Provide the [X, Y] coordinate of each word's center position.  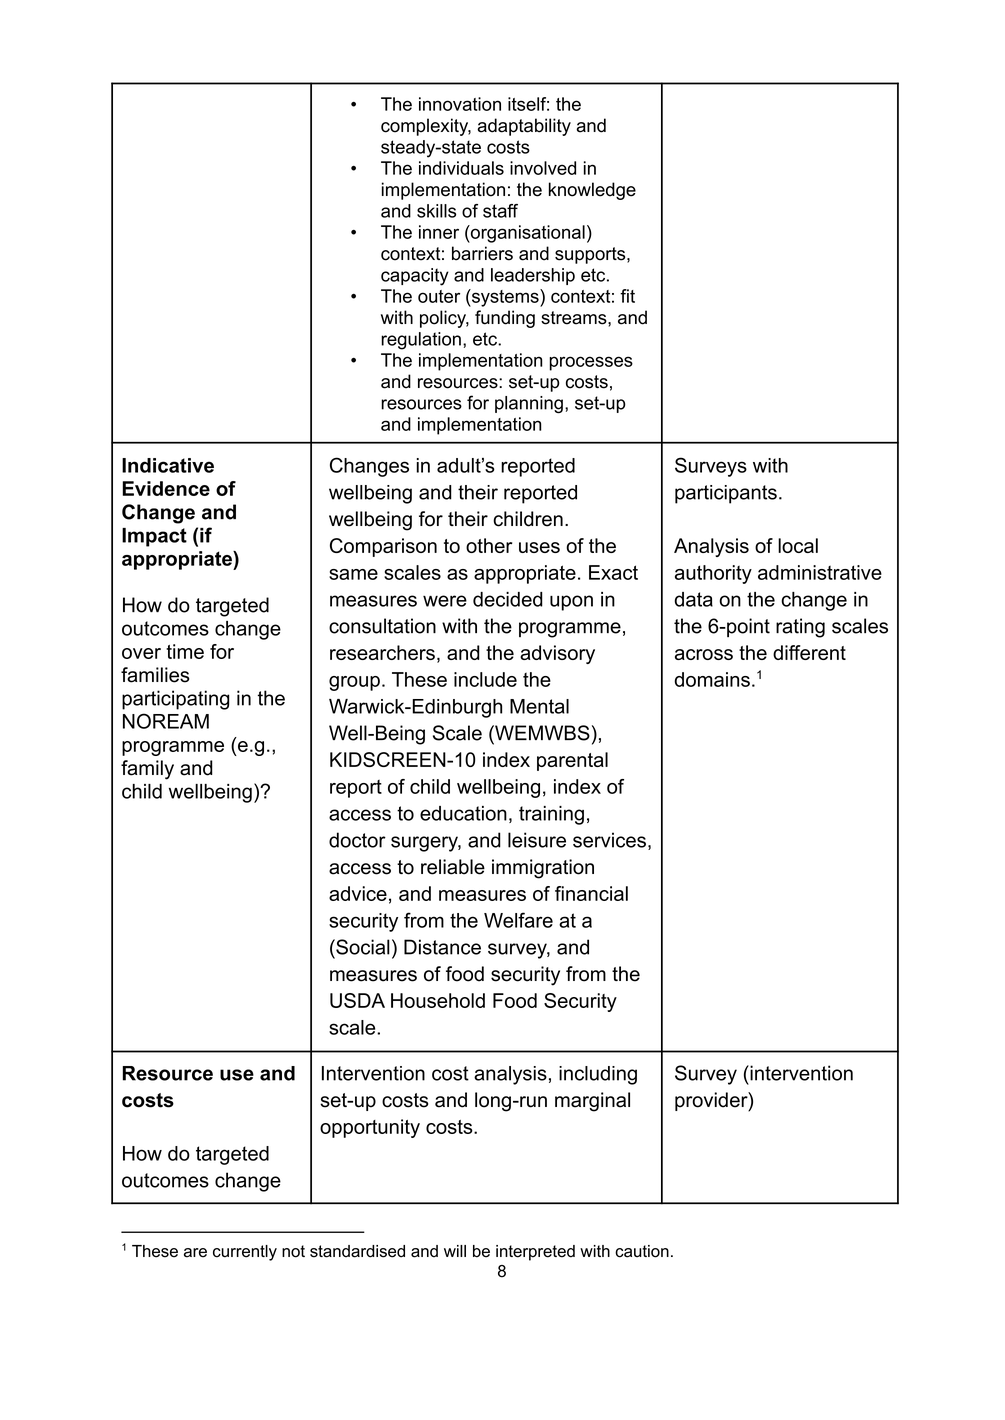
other [489, 545]
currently [245, 1253]
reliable [453, 867]
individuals [461, 168]
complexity [426, 127]
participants [726, 494]
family [147, 770]
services [609, 840]
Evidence [166, 488]
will [455, 1251]
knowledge [592, 191]
